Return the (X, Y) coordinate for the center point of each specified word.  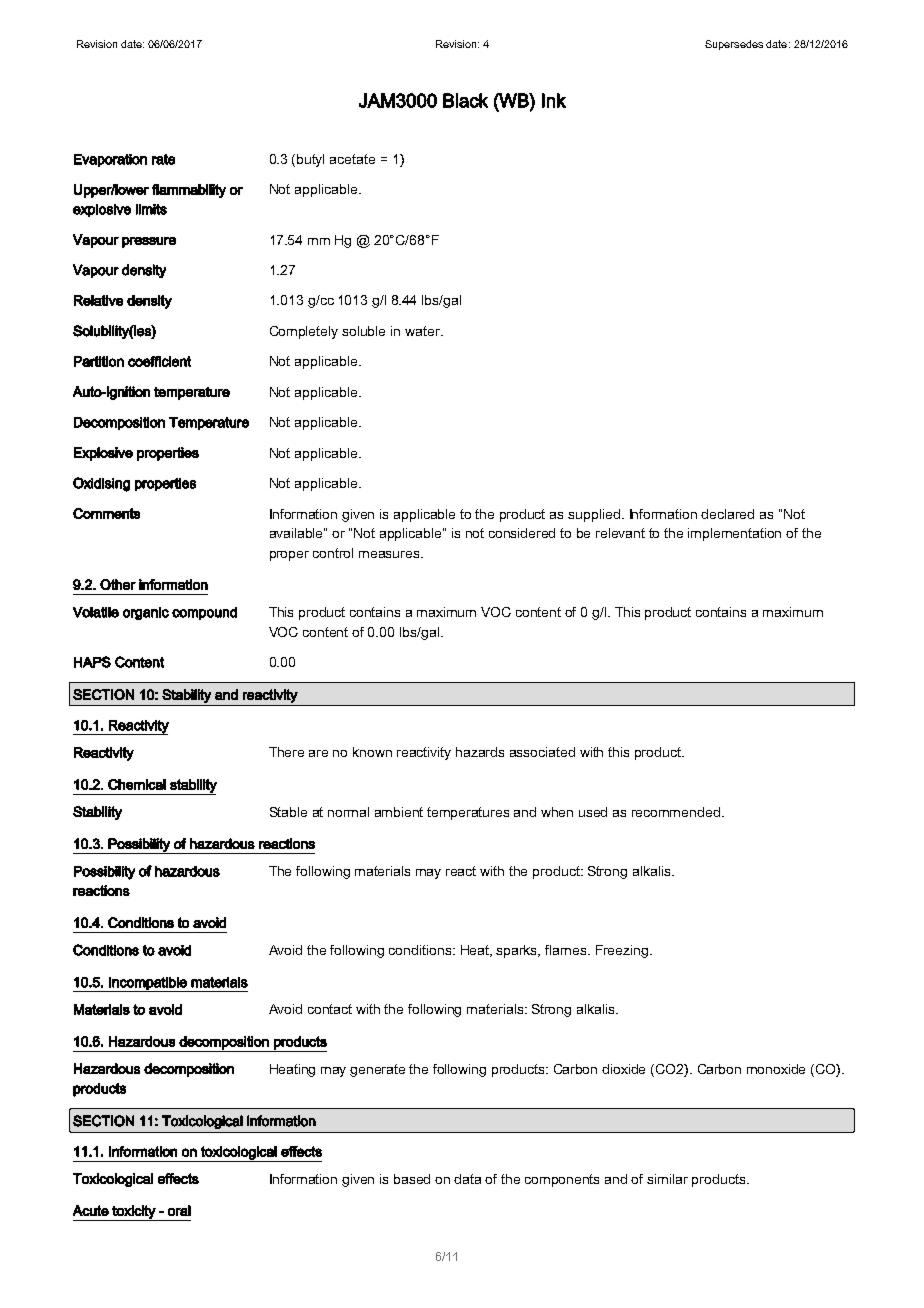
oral (179, 1210)
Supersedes (734, 45)
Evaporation (110, 160)
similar (667, 1179)
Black (465, 100)
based (412, 1179)
